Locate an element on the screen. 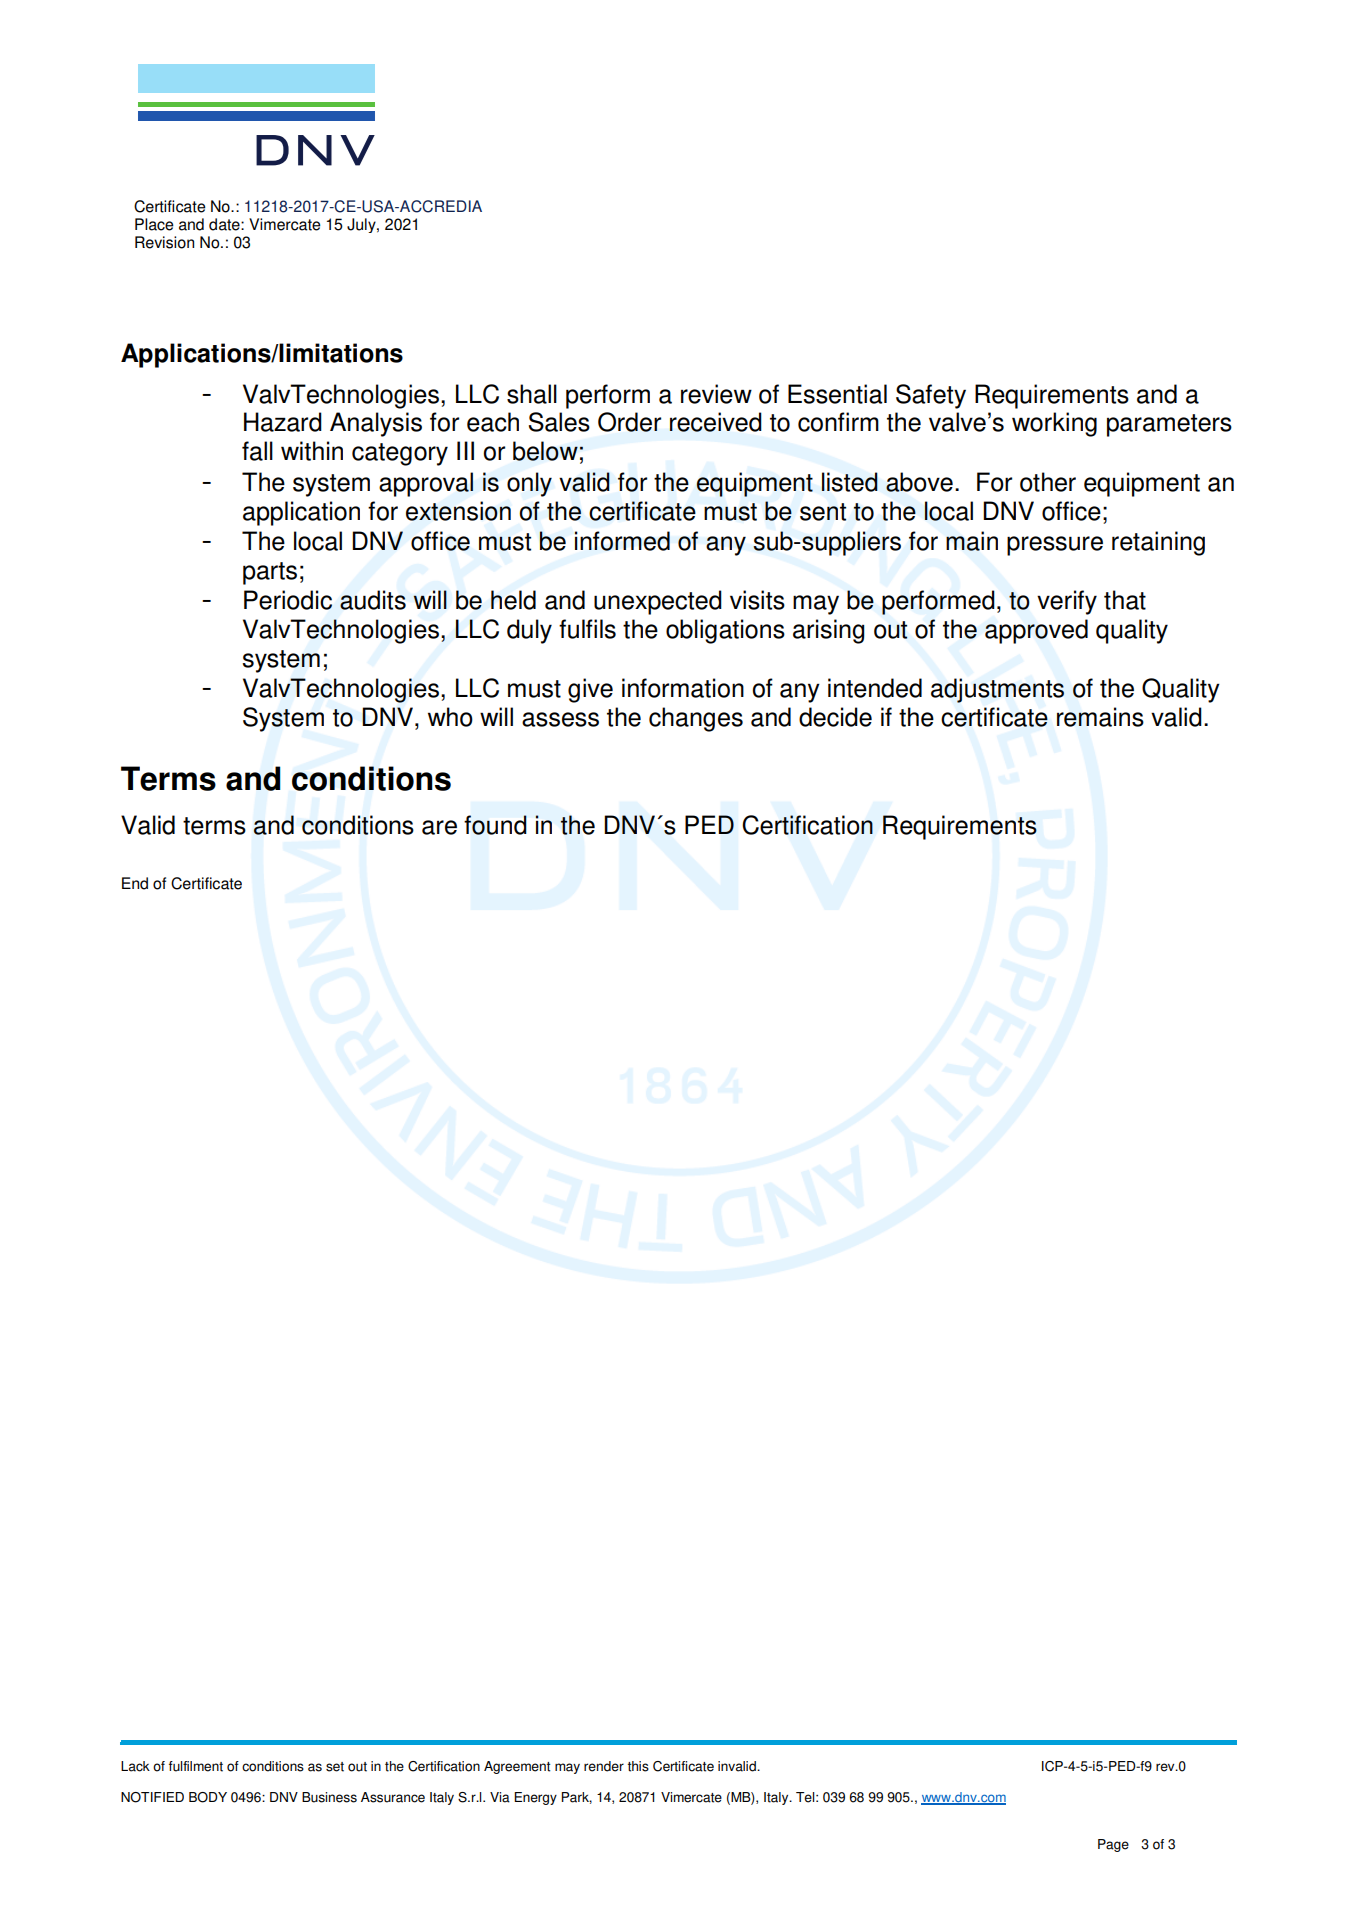 The height and width of the screenshot is (1918, 1355). review is located at coordinates (716, 394).
